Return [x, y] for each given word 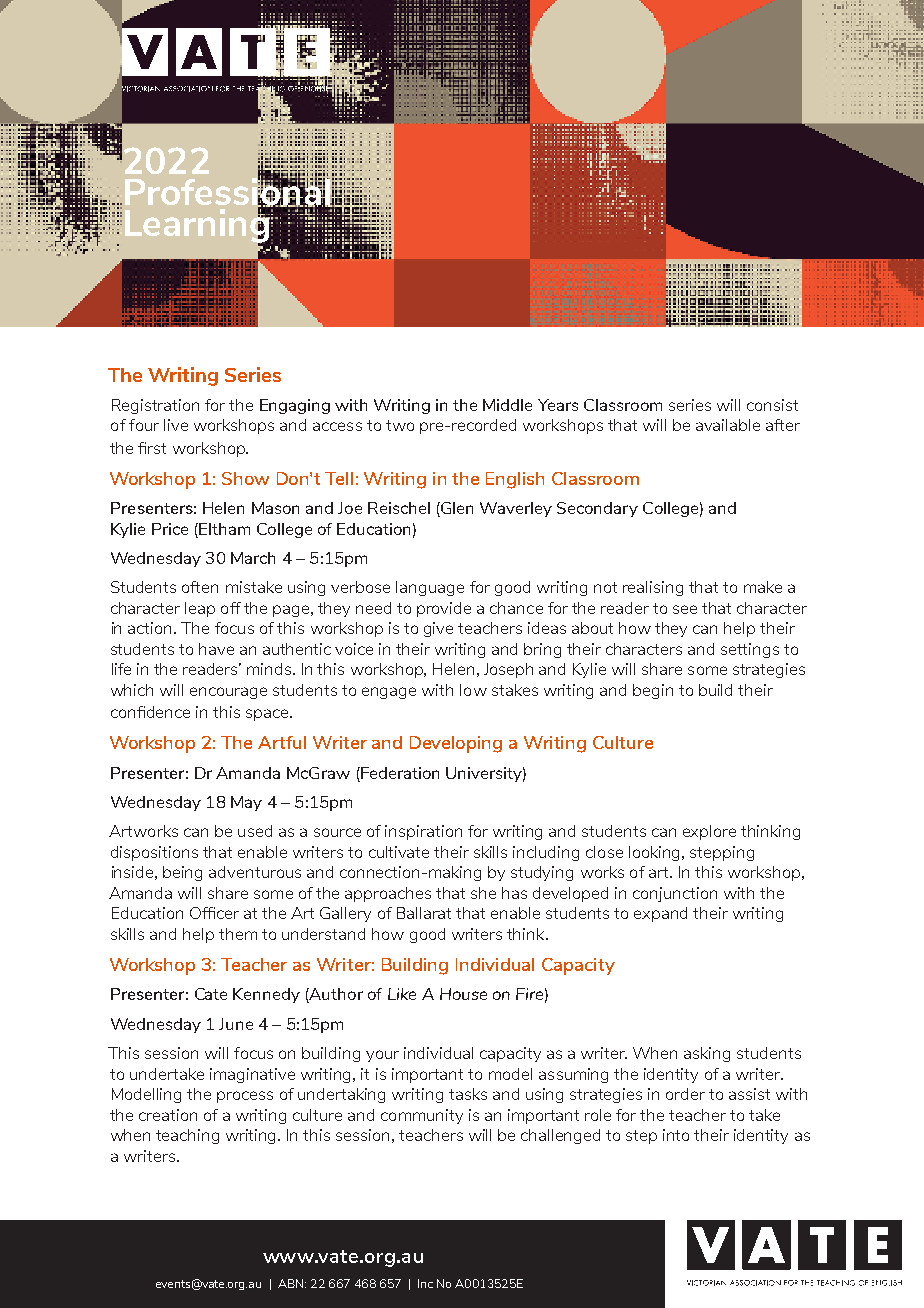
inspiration [423, 832]
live [176, 425]
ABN [292, 1283]
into [676, 1135]
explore [709, 832]
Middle [507, 405]
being [182, 873]
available [728, 425]
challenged [560, 1136]
